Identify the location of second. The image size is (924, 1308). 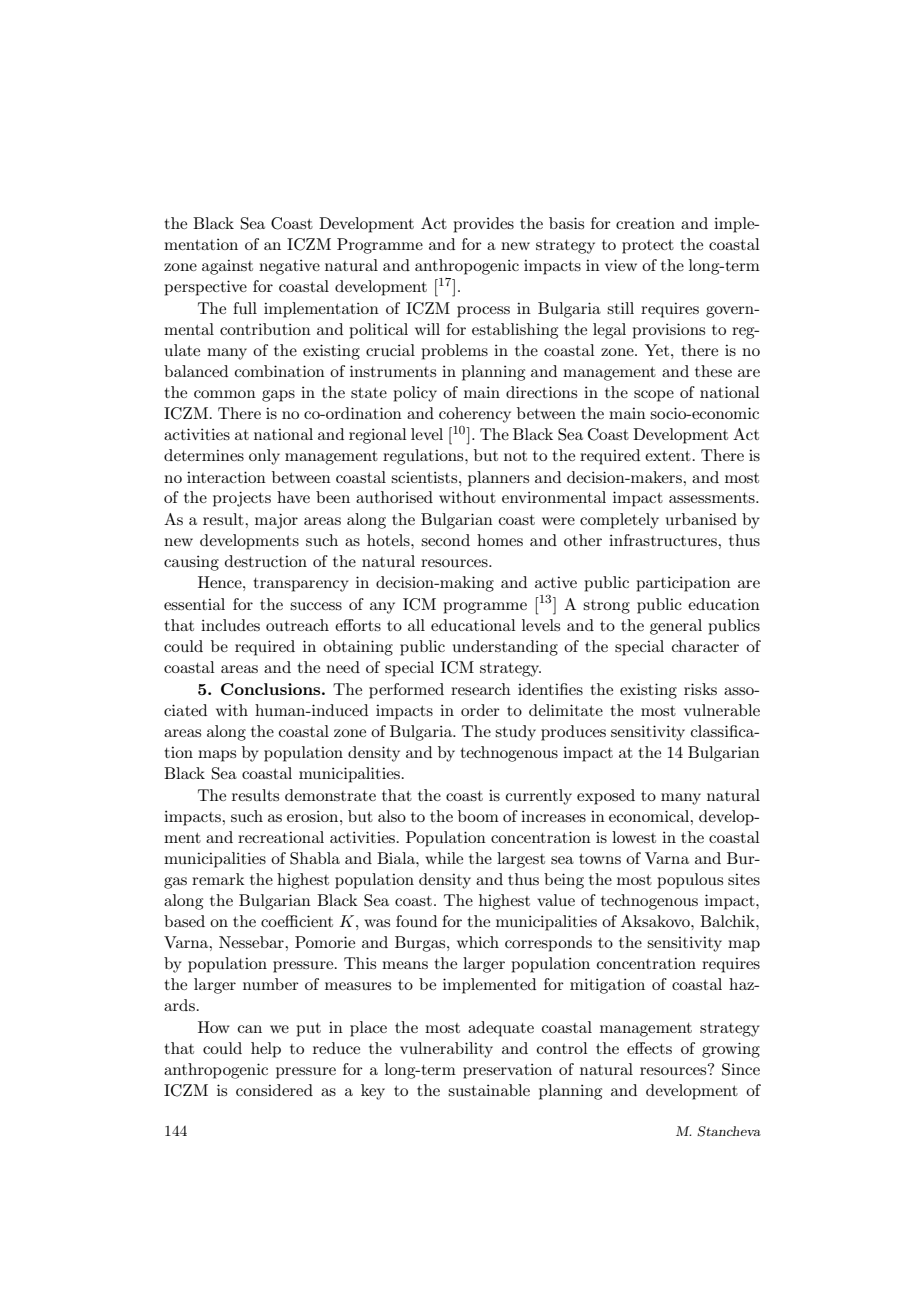
(445, 540).
